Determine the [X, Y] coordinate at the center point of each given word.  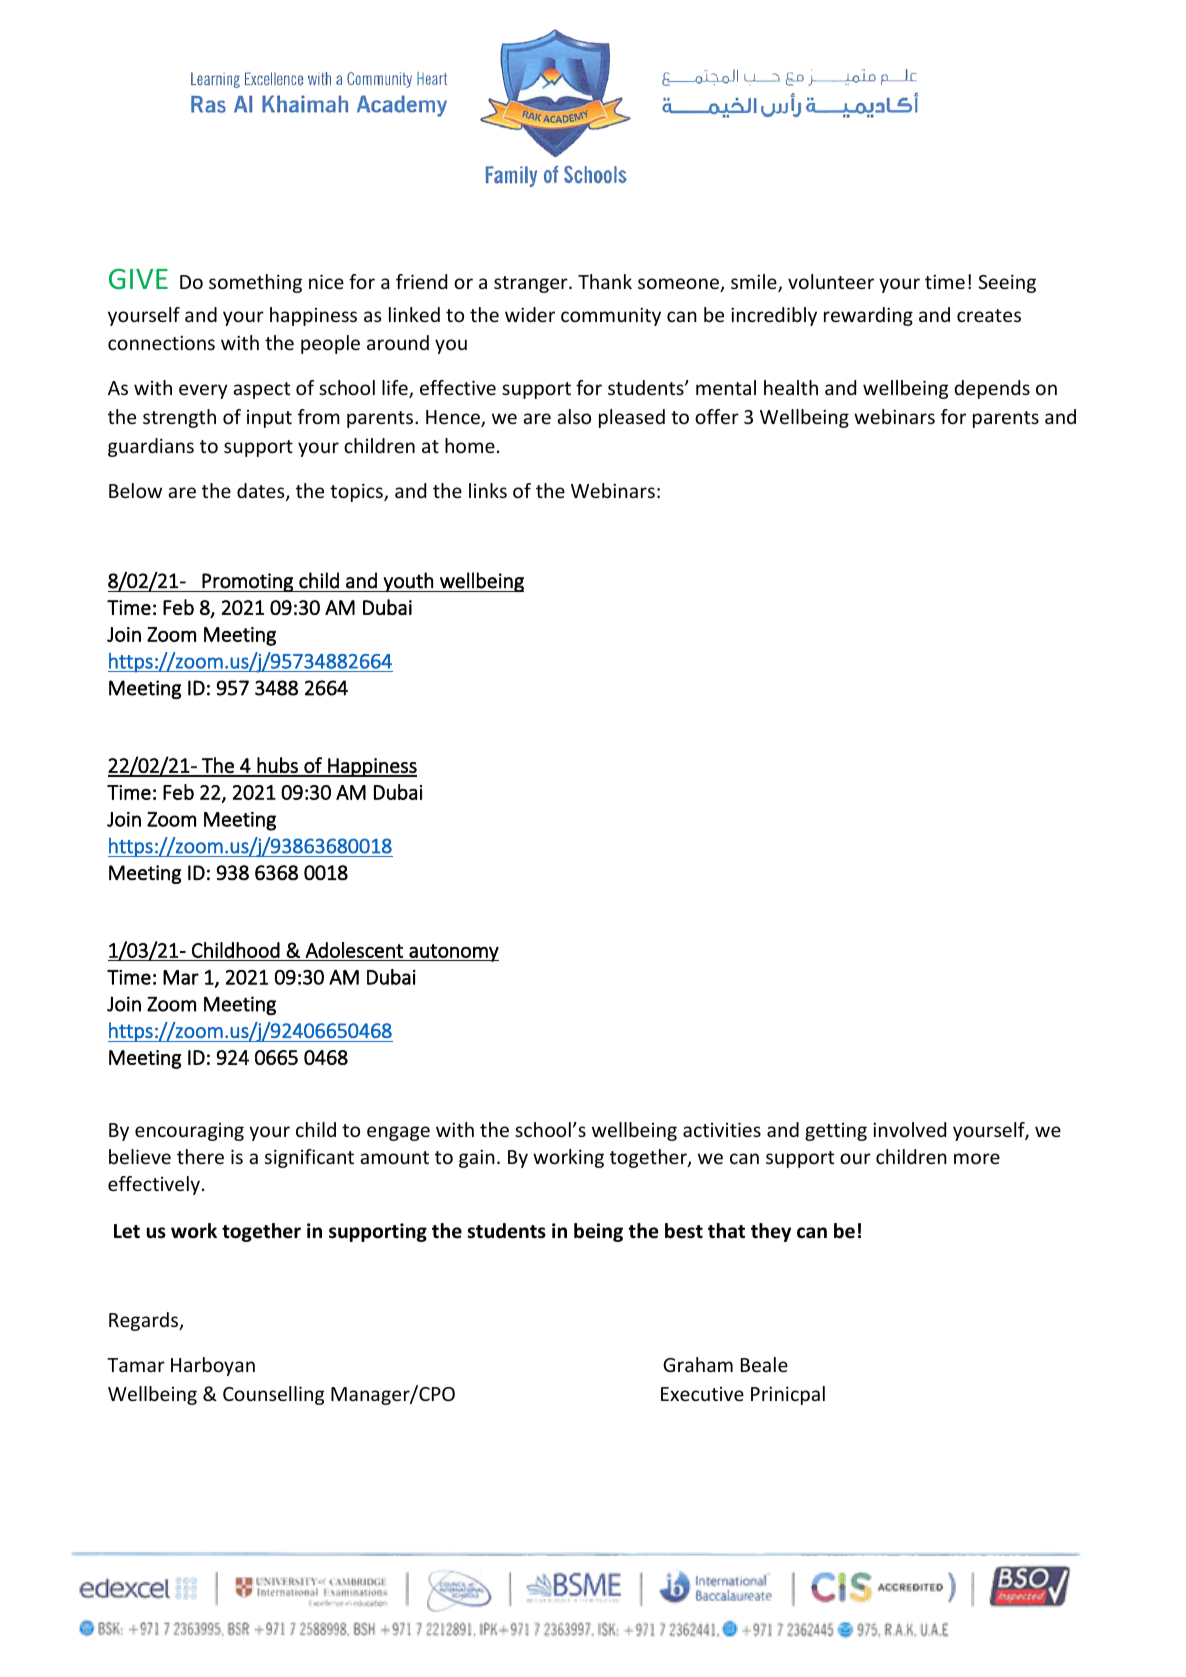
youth [408, 582]
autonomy [453, 953]
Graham [698, 1364]
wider [530, 314]
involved [909, 1129]
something [255, 283]
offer [717, 416]
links [488, 490]
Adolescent [354, 950]
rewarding [868, 316]
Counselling [273, 1395]
